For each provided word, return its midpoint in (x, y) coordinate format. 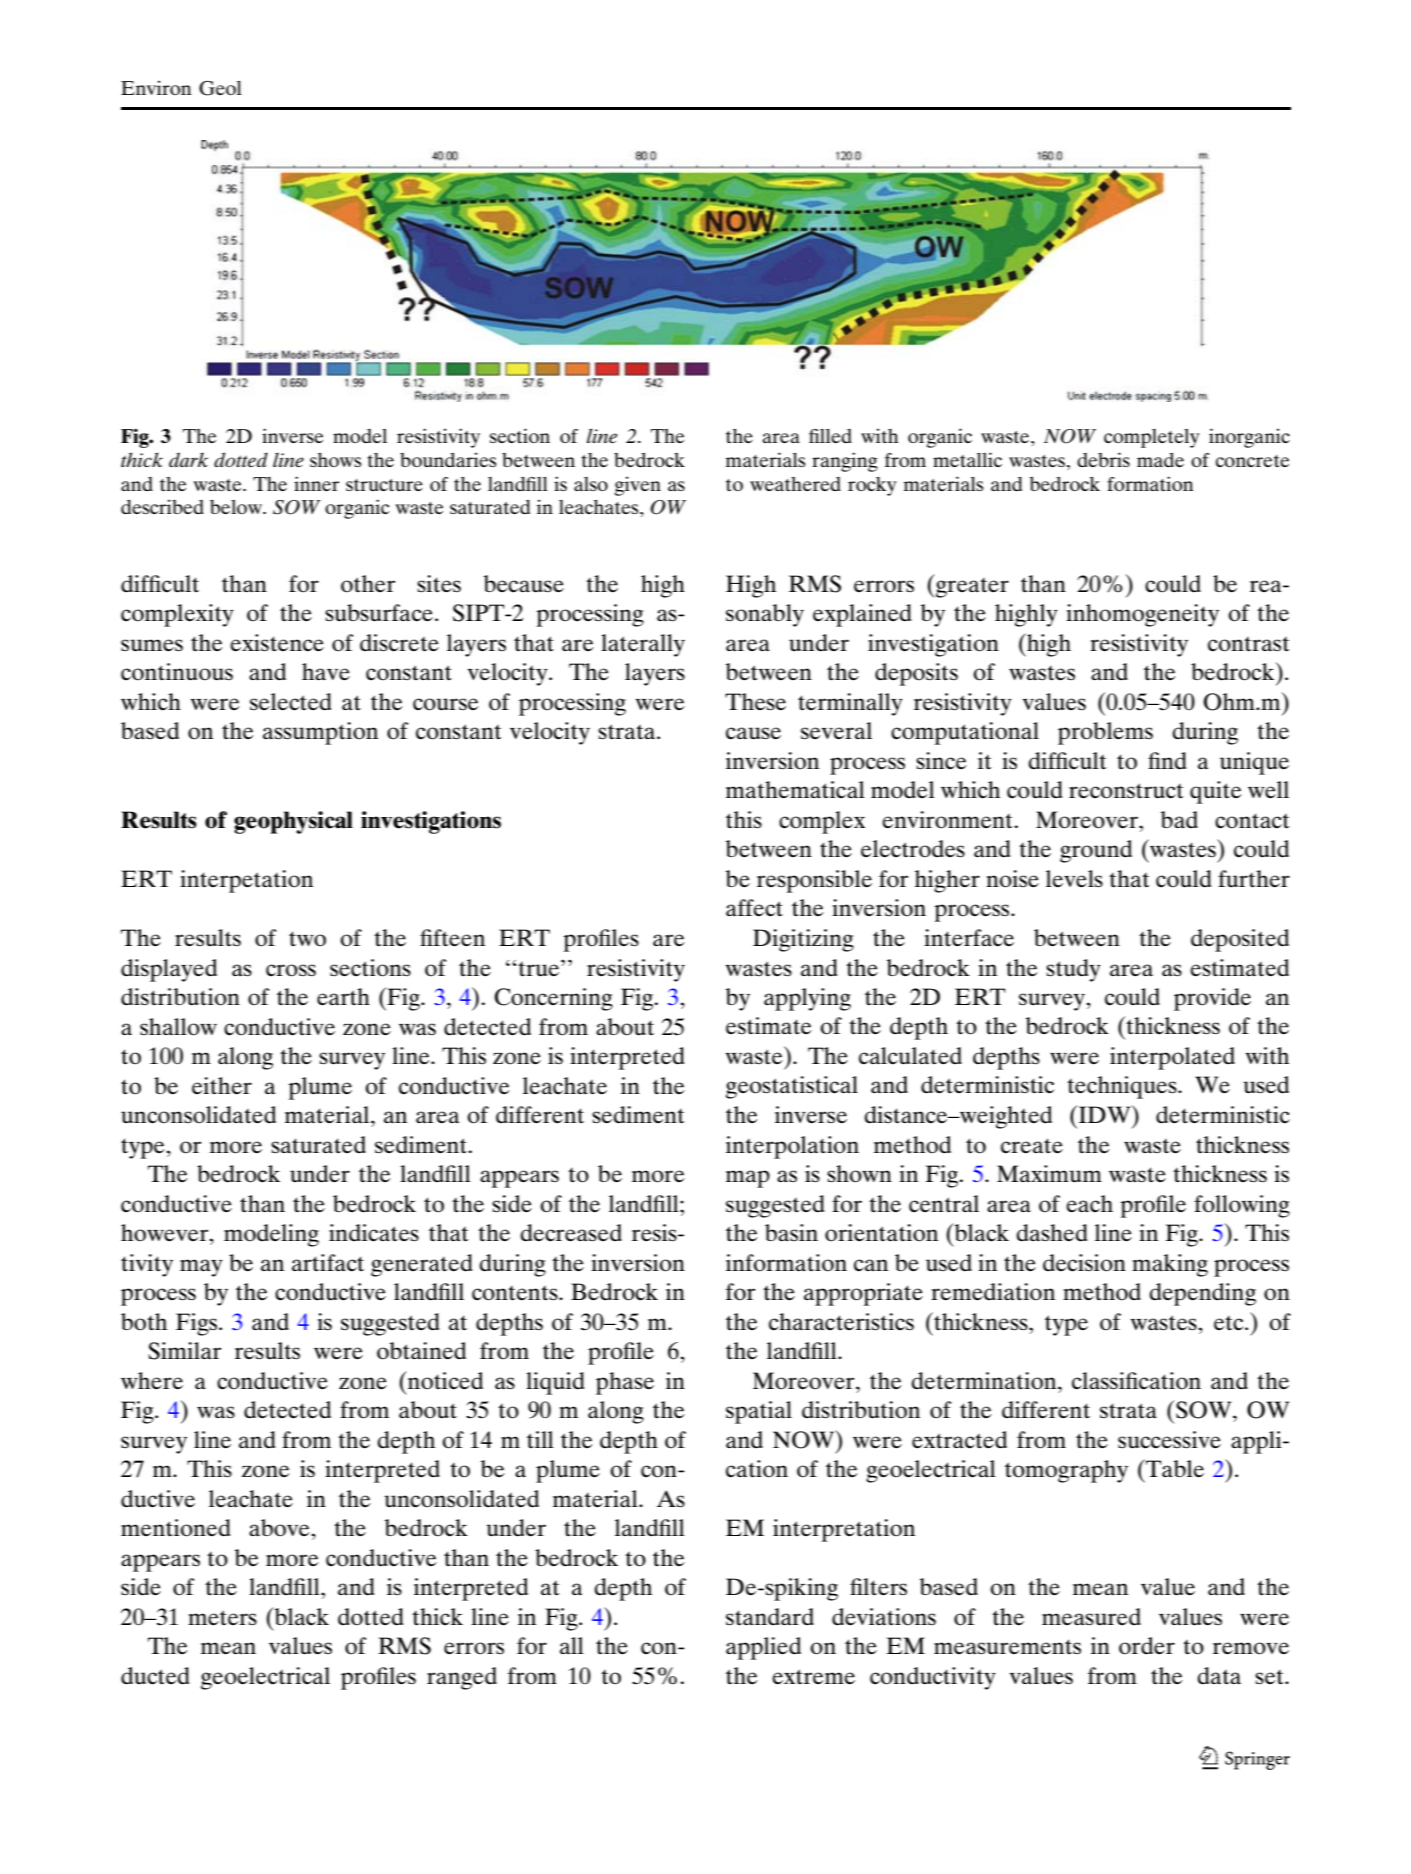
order (1147, 1646)
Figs (198, 1324)
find (1167, 761)
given (638, 486)
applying (807, 999)
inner (316, 483)
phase (625, 1383)
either (222, 1086)
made (1160, 460)
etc (1230, 1323)
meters (222, 1618)
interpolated (1172, 1058)
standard (770, 1617)
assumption (320, 733)
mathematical (795, 790)
